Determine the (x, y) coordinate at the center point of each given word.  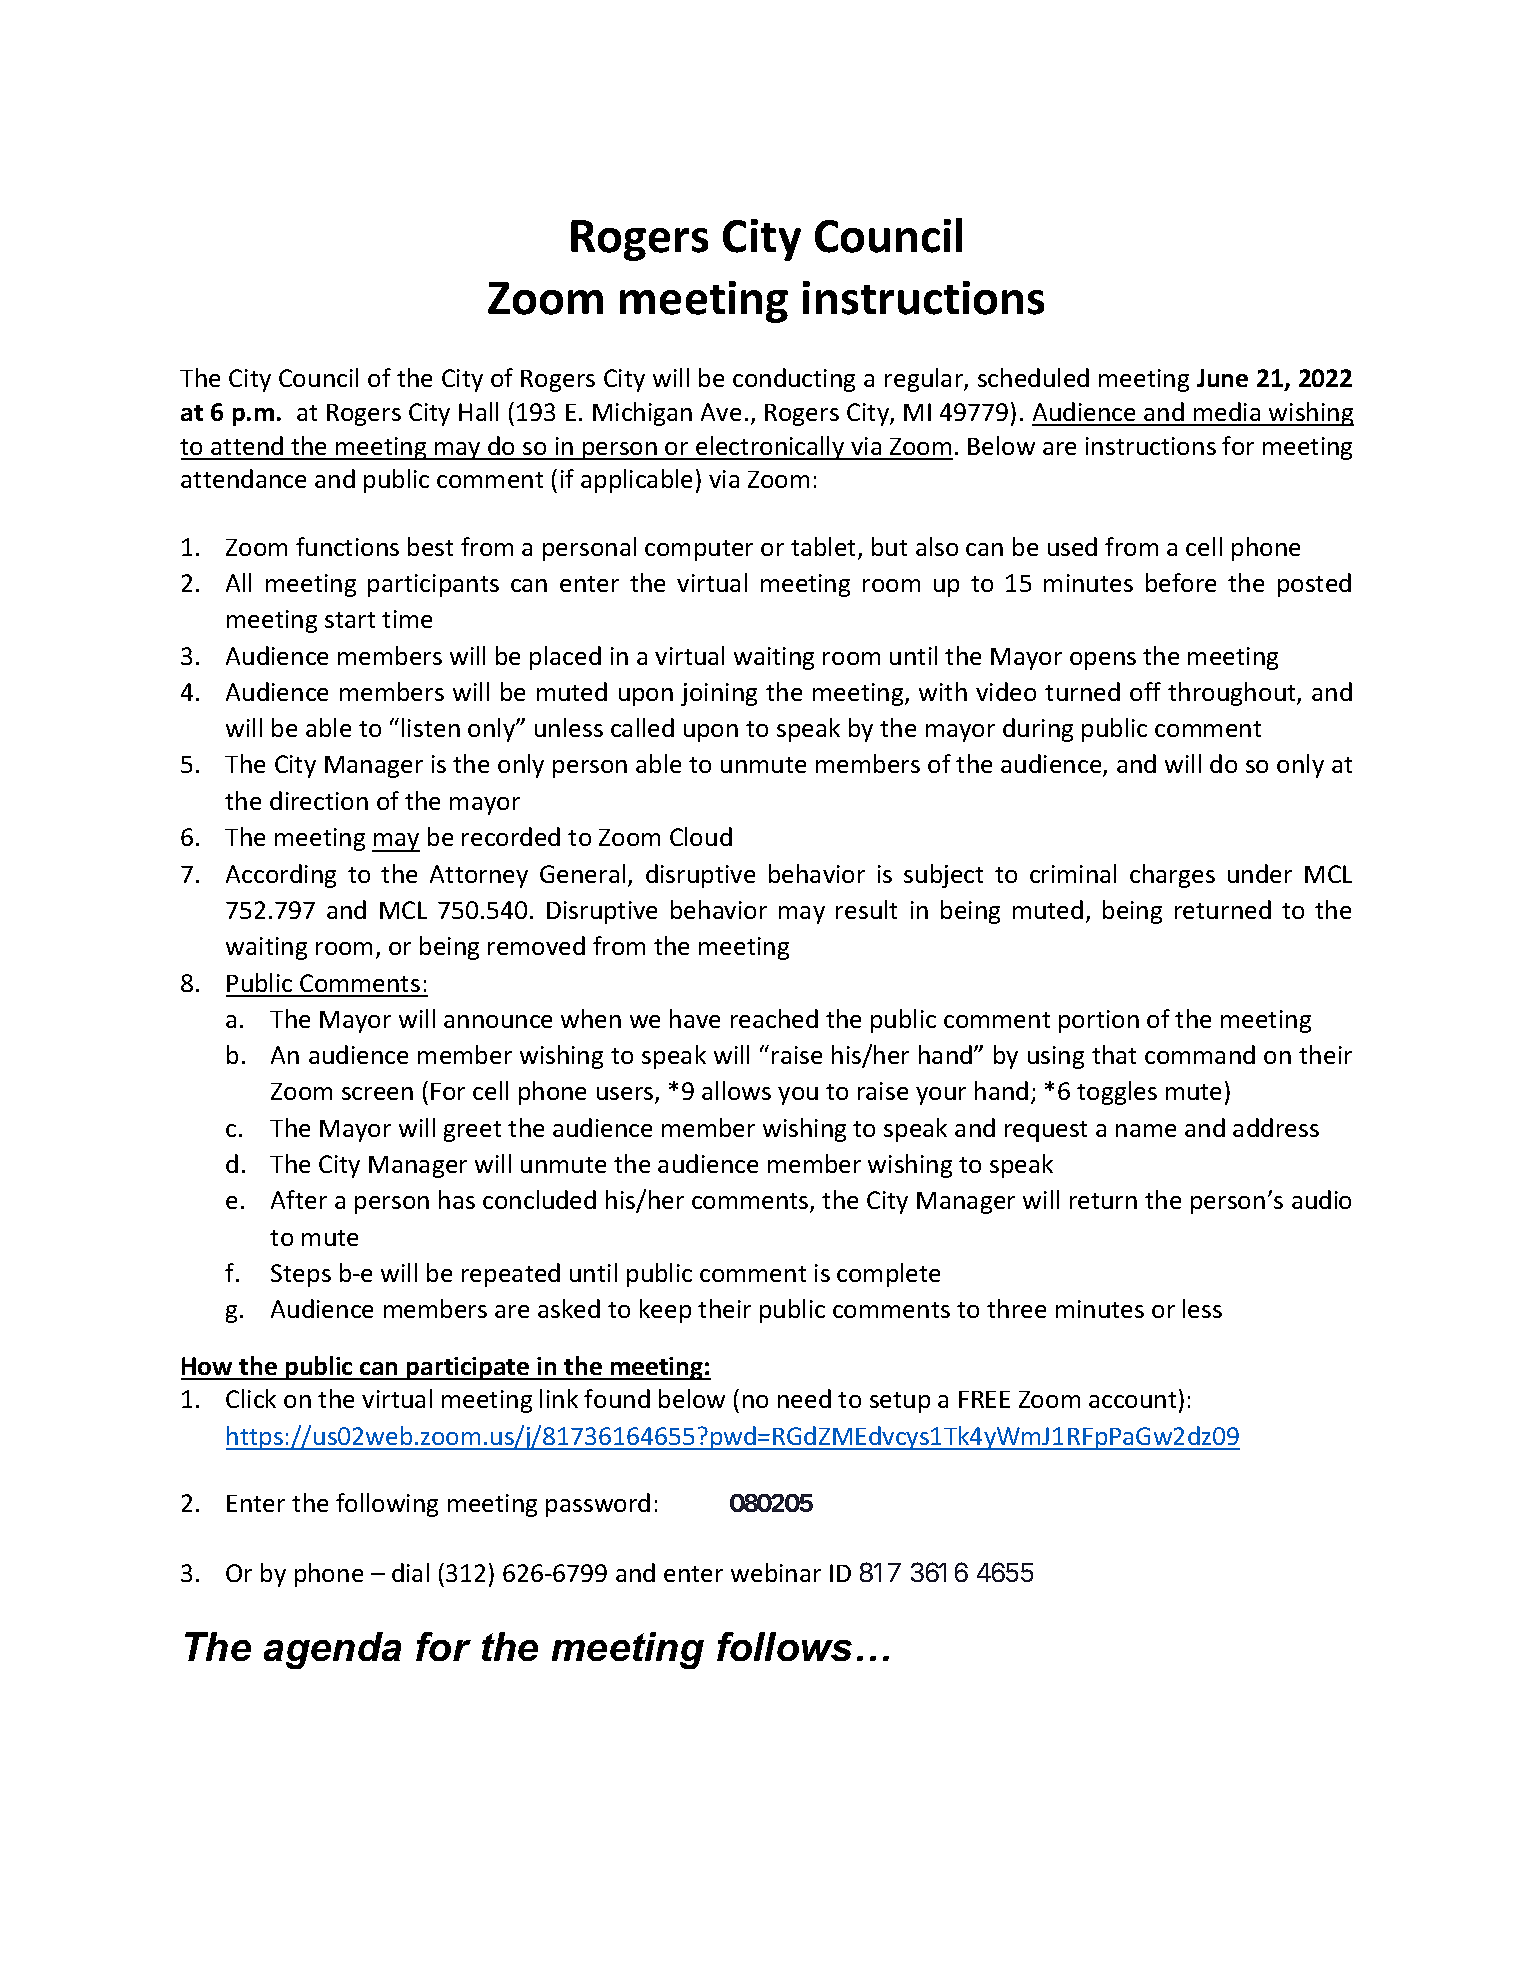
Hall (478, 411)
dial (410, 1572)
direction (319, 800)
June (1222, 378)
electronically (770, 448)
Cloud (701, 836)
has (457, 1199)
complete (888, 1275)
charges (1172, 876)
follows (784, 1646)
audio (1321, 1199)
